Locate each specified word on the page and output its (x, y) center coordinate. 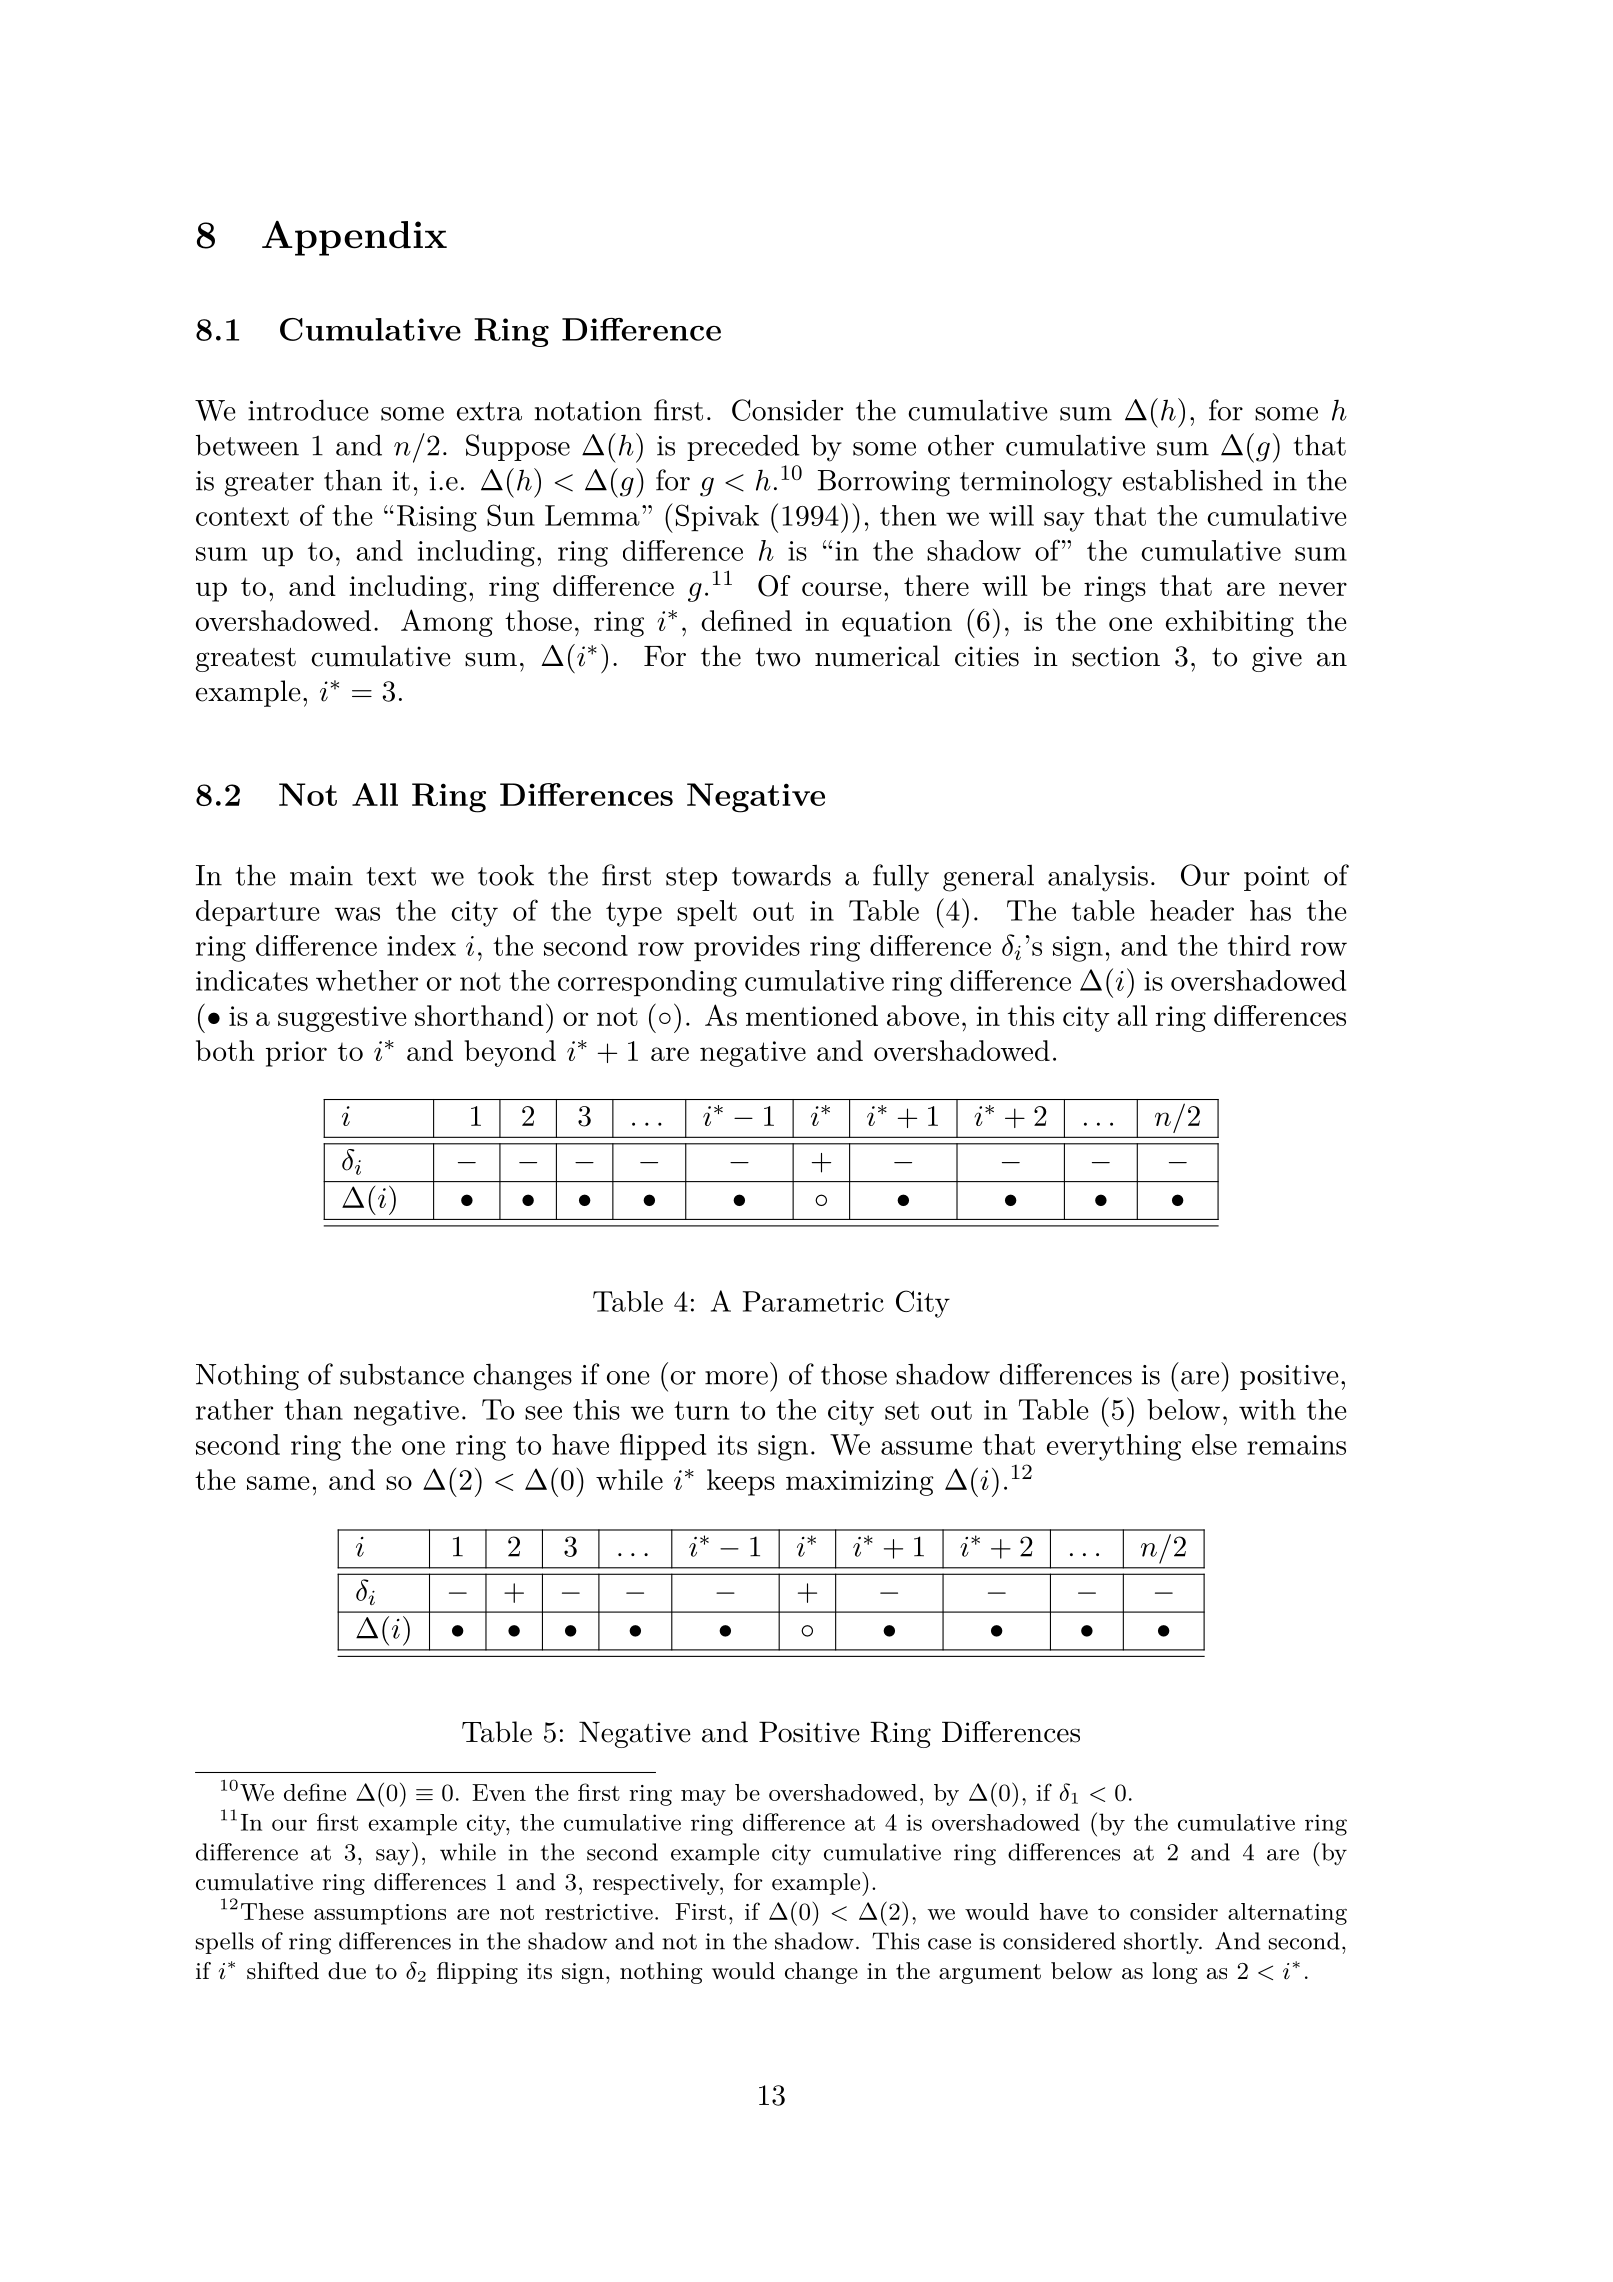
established (1193, 480)
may (703, 1798)
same (278, 1483)
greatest (246, 660)
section (1116, 656)
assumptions (380, 1914)
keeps (741, 1482)
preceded (743, 447)
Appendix (354, 238)
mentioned (812, 1015)
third (1259, 945)
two (777, 657)
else (1214, 1444)
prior (296, 1054)
